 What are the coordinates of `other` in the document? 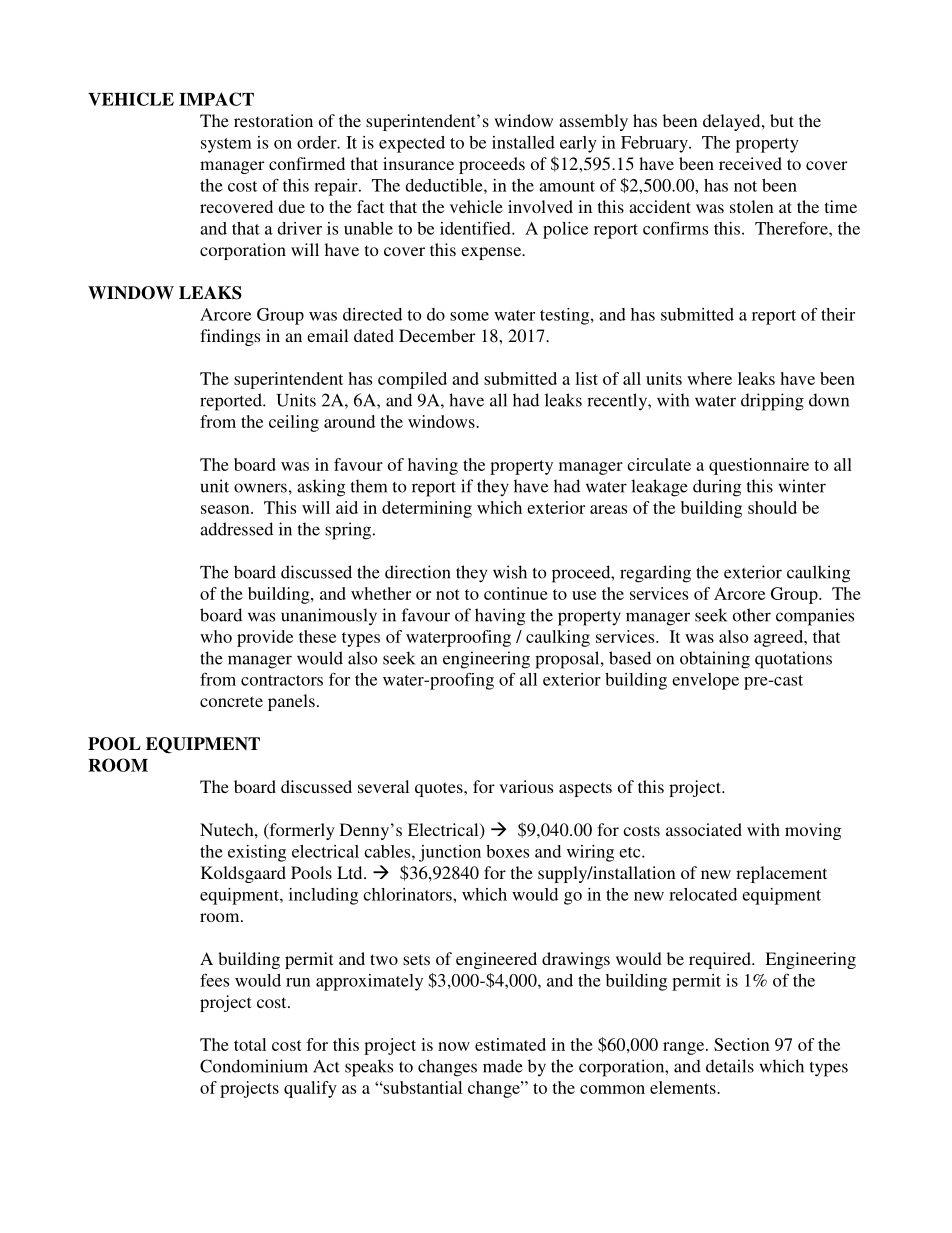 It's located at (752, 615).
